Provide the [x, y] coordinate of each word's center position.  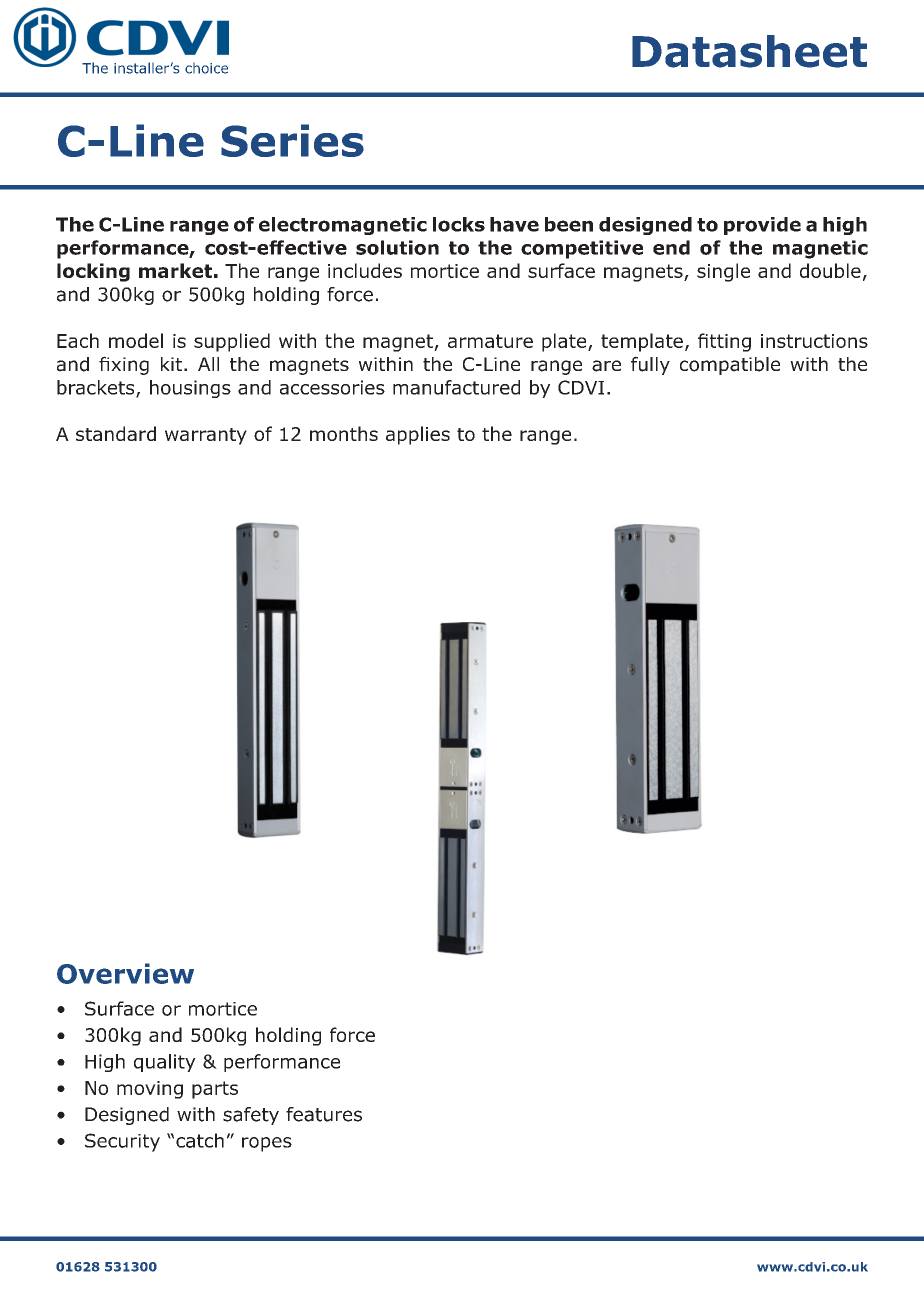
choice [206, 68]
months [344, 433]
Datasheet [749, 51]
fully [650, 365]
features [324, 1114]
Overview [125, 973]
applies [418, 435]
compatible [730, 366]
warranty [206, 436]
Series [292, 140]
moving [150, 1090]
